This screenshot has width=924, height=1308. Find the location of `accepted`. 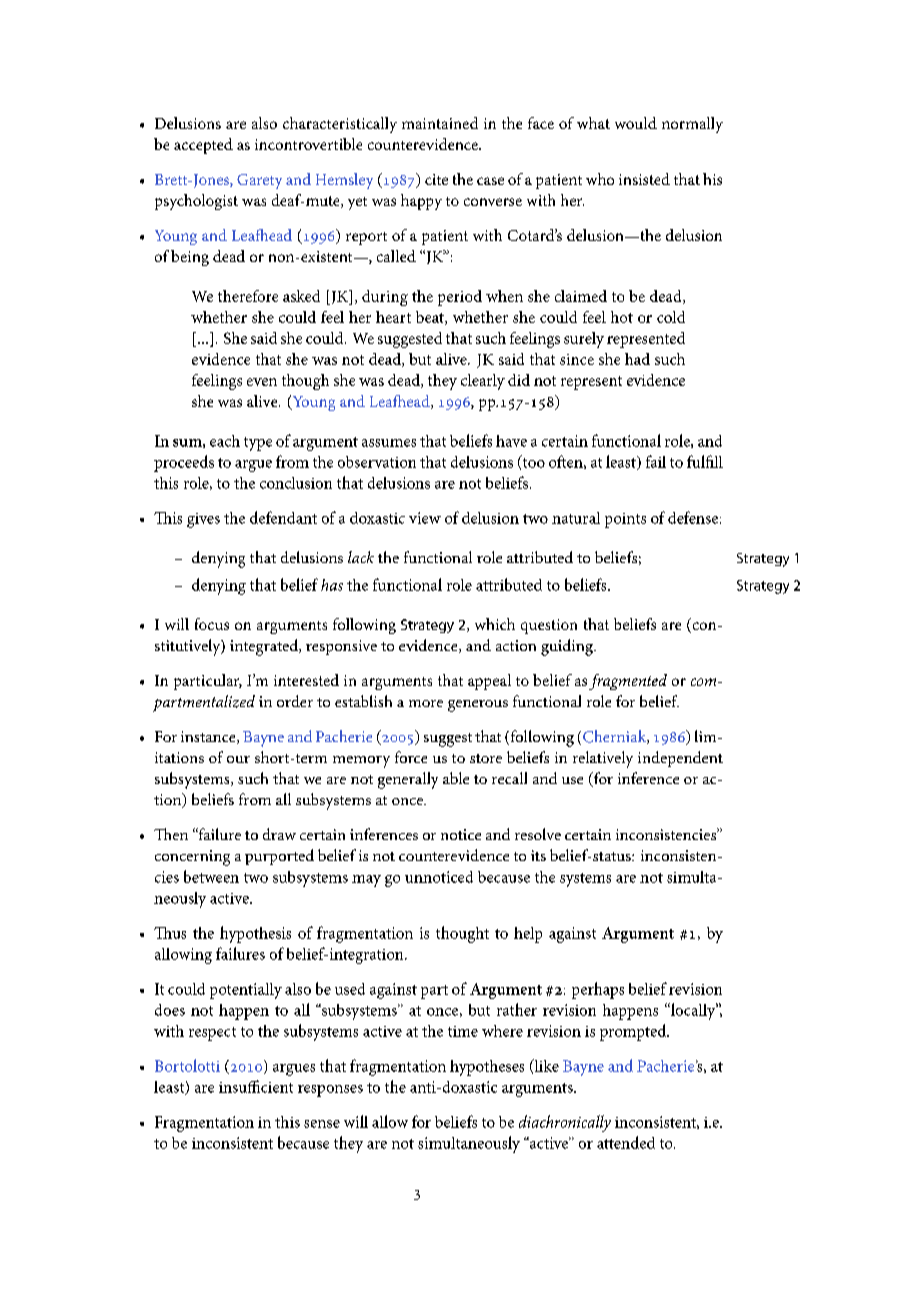

accepted is located at coordinates (203, 146).
